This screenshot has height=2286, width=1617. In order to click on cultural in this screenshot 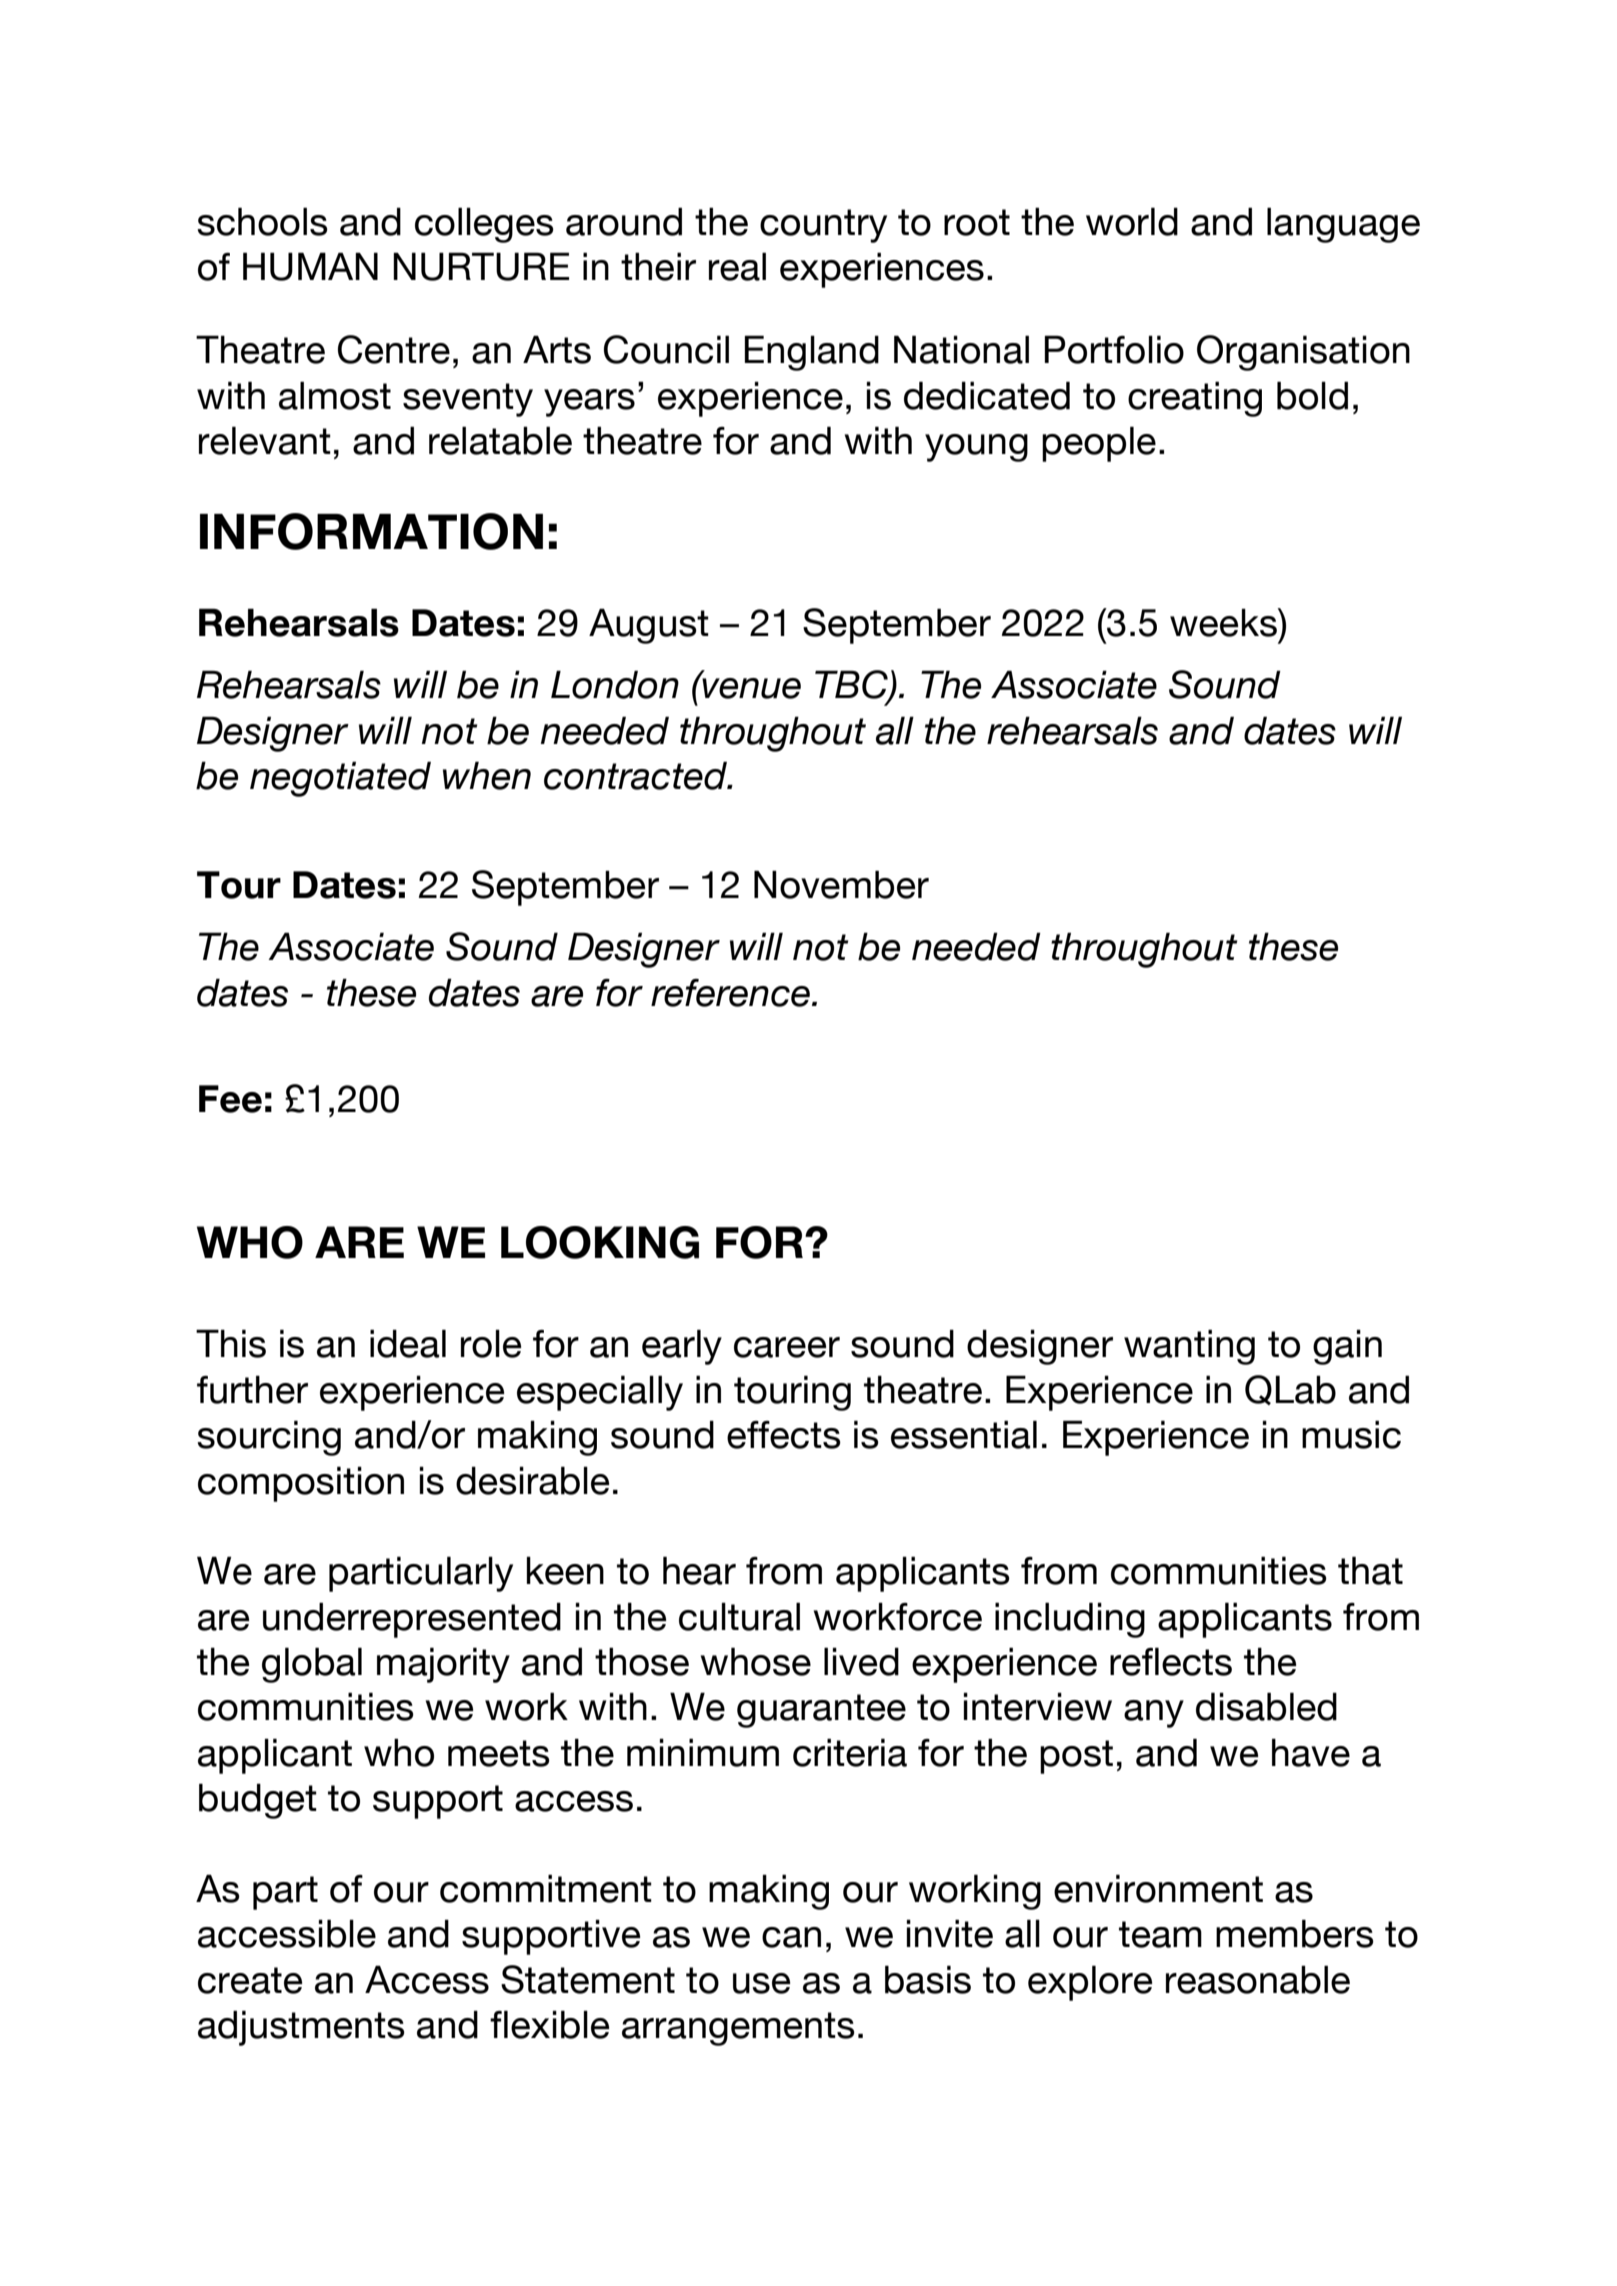, I will do `click(739, 1616)`.
